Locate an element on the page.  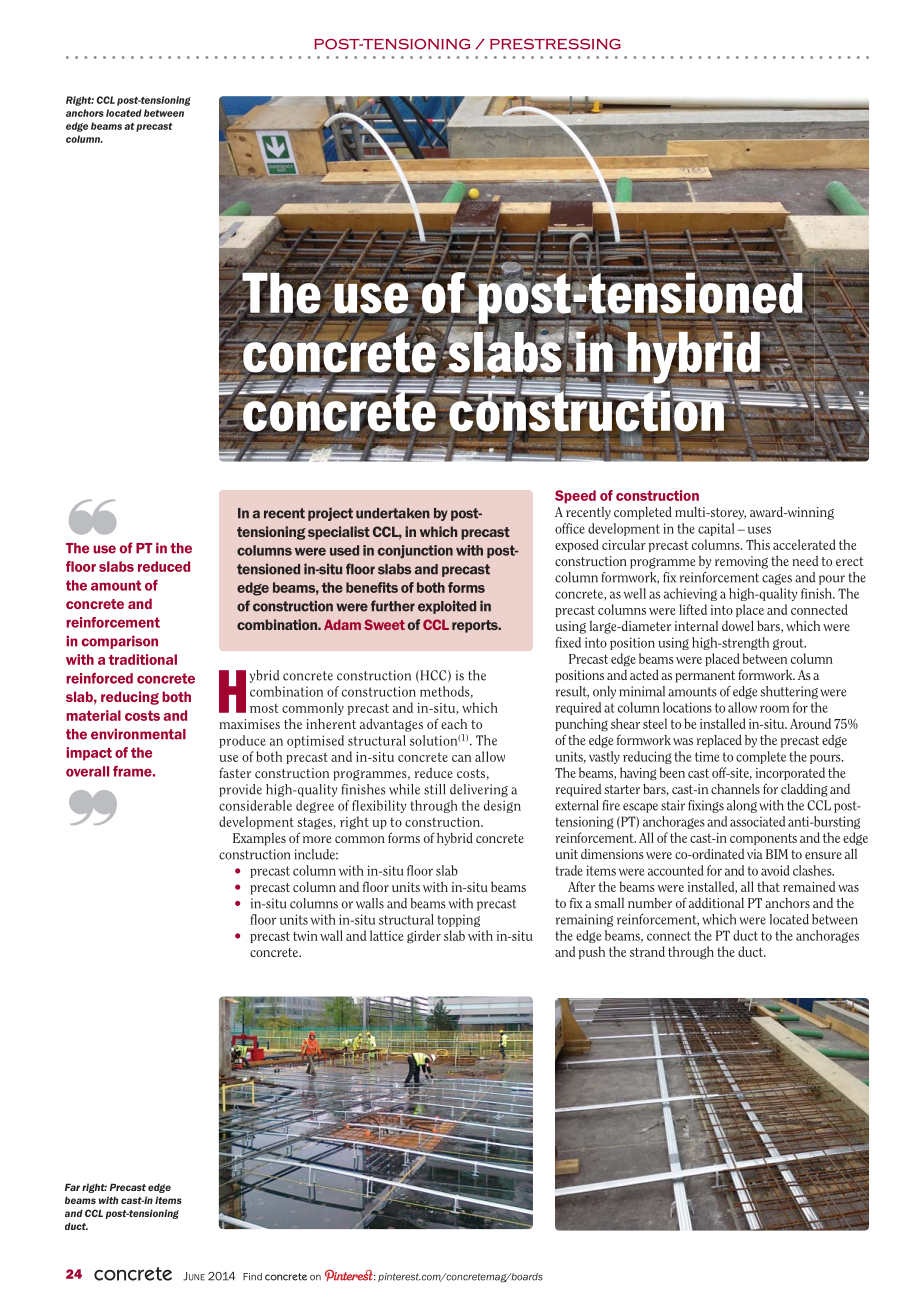
Far is located at coordinates (72, 1187).
